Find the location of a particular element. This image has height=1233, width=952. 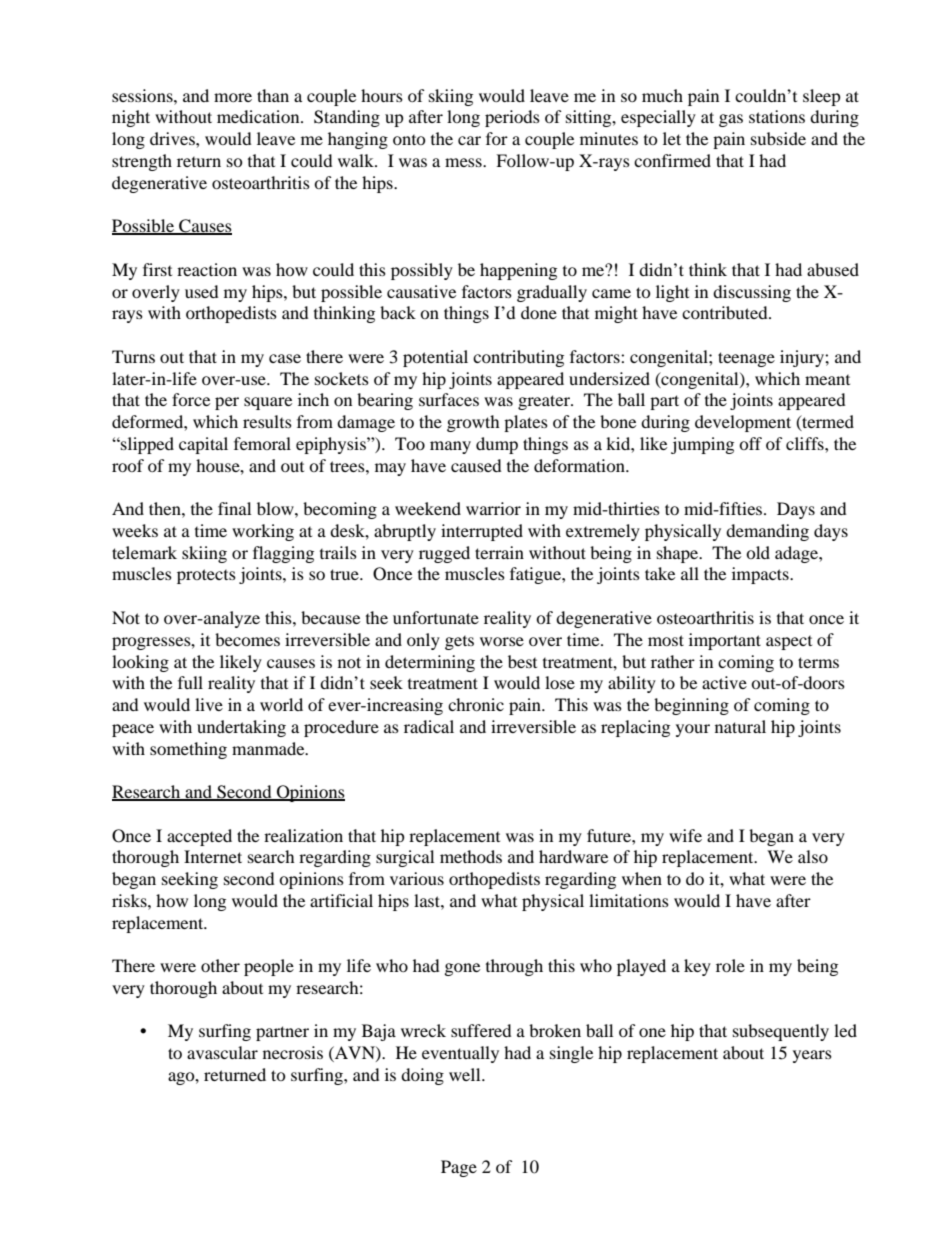

chronic is located at coordinates (476, 704).
